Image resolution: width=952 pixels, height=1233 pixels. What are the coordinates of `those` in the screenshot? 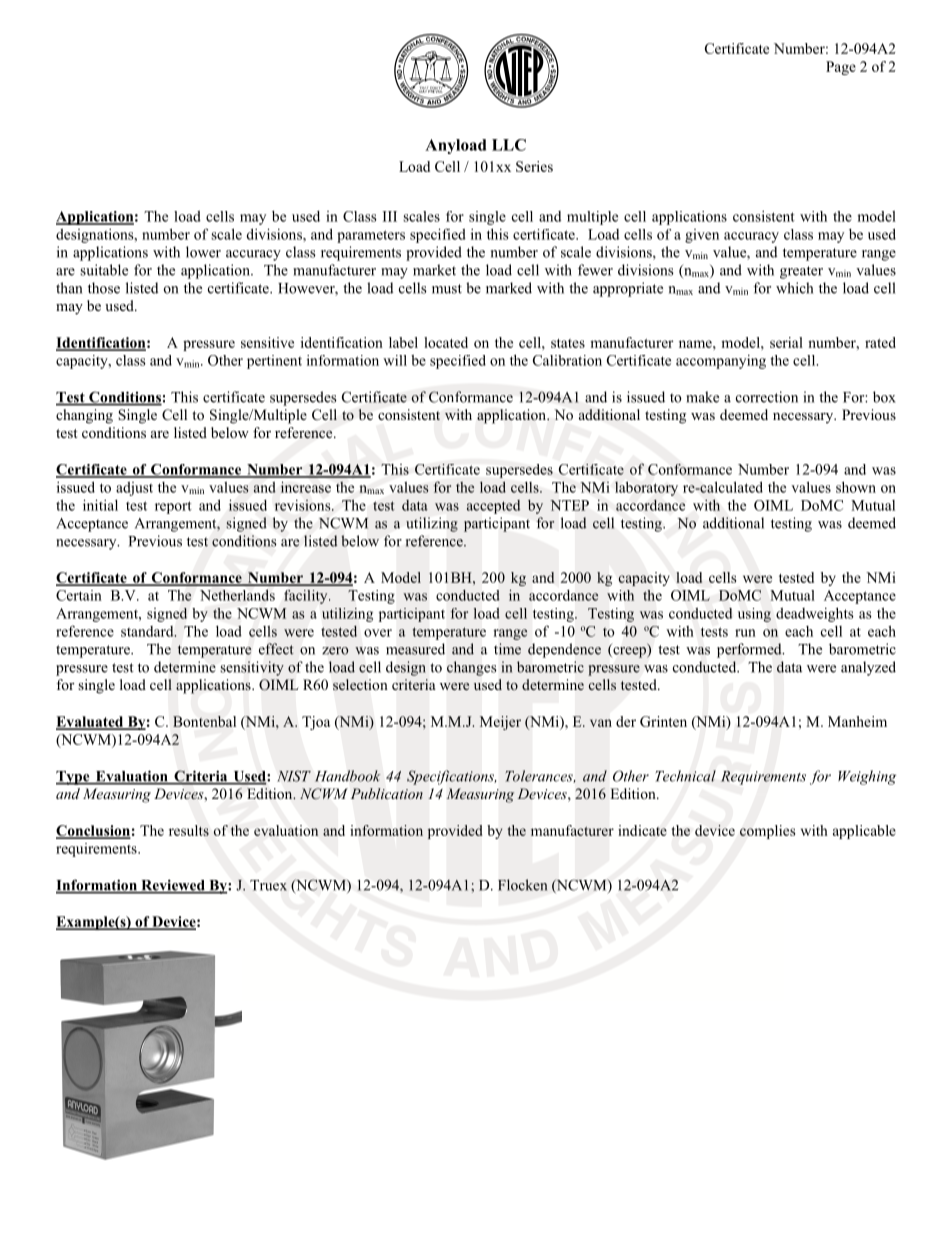 It's located at (104, 288).
